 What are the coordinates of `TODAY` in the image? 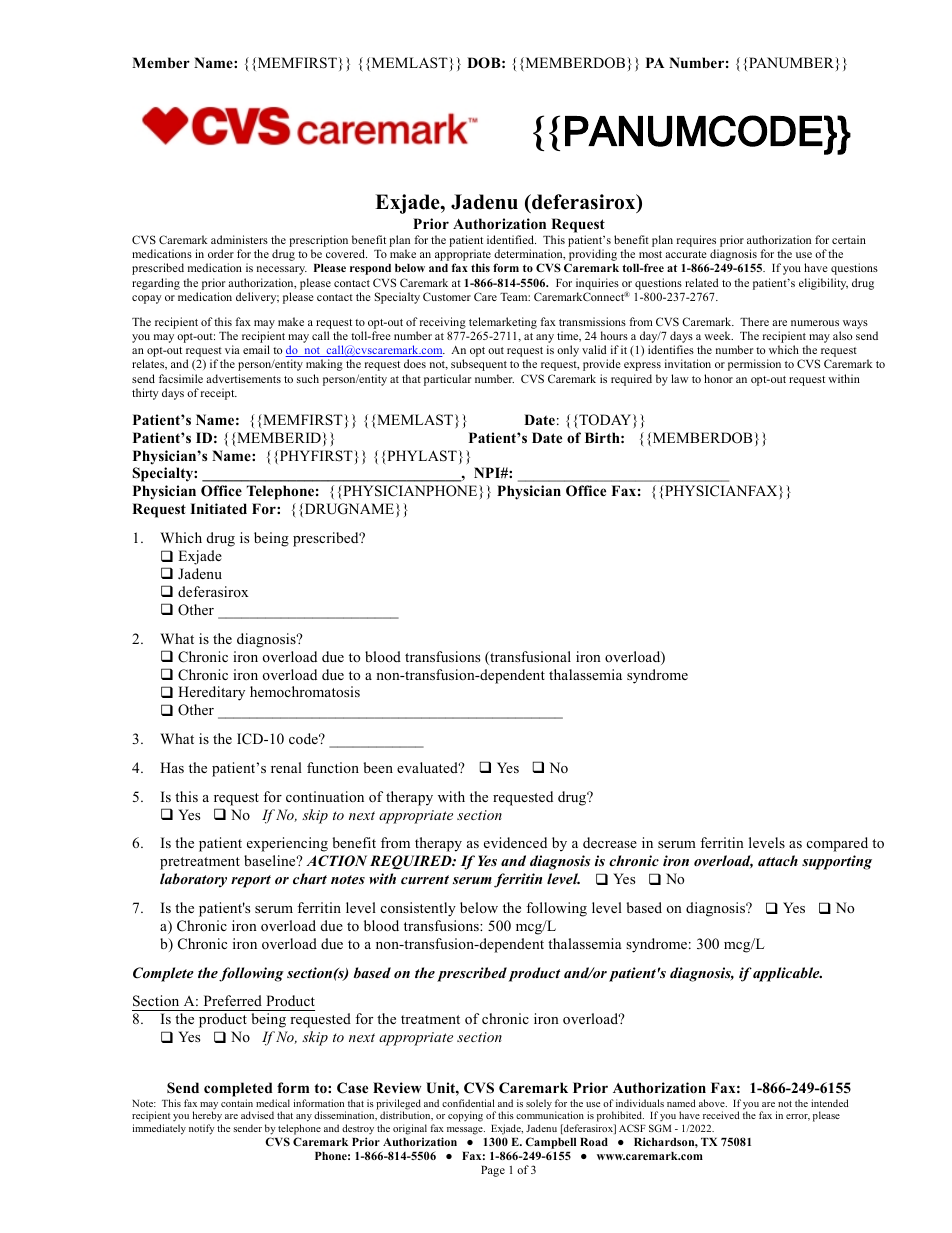 It's located at (605, 420).
